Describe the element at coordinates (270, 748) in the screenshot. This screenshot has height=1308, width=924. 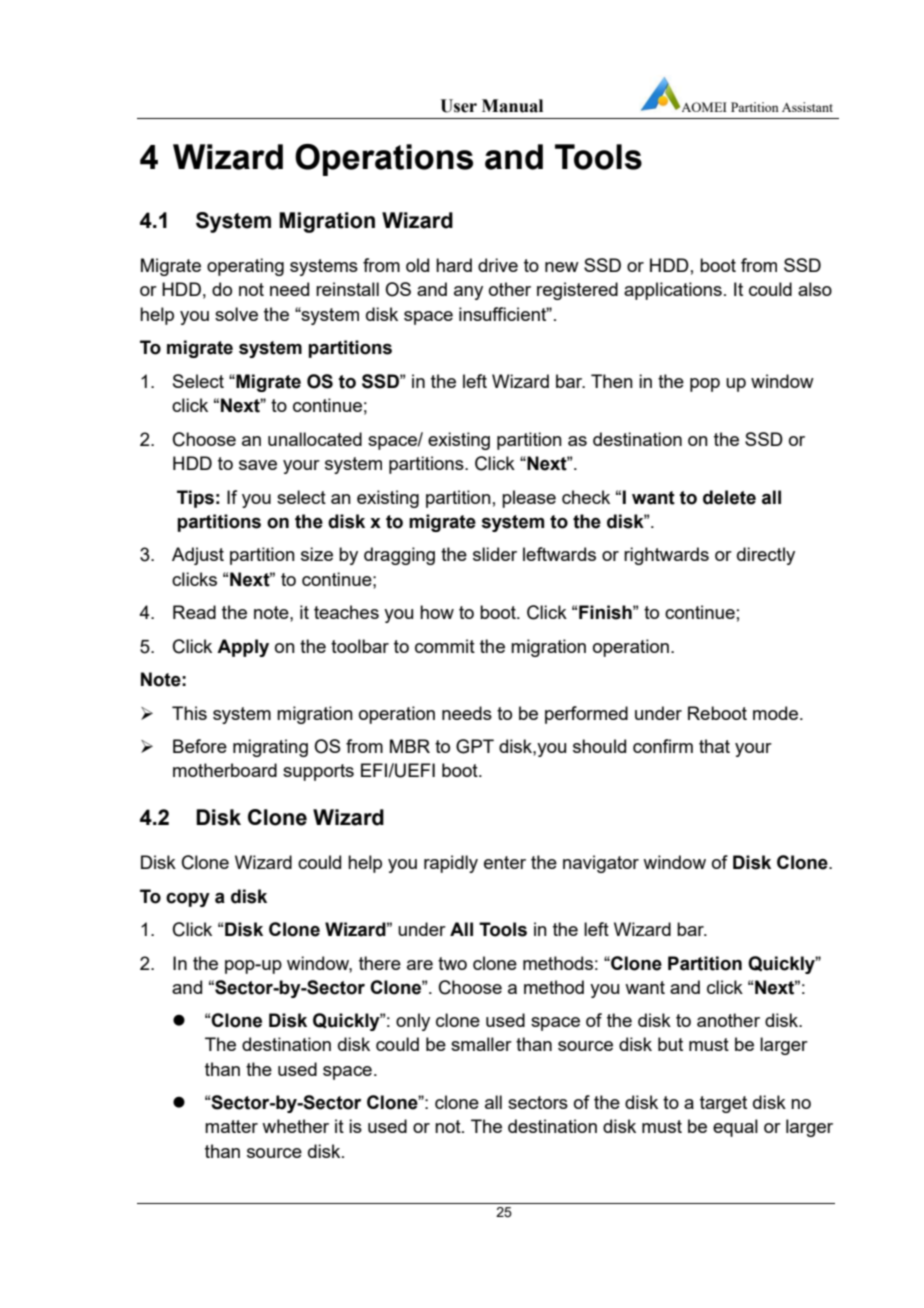
I see `migrating` at that location.
